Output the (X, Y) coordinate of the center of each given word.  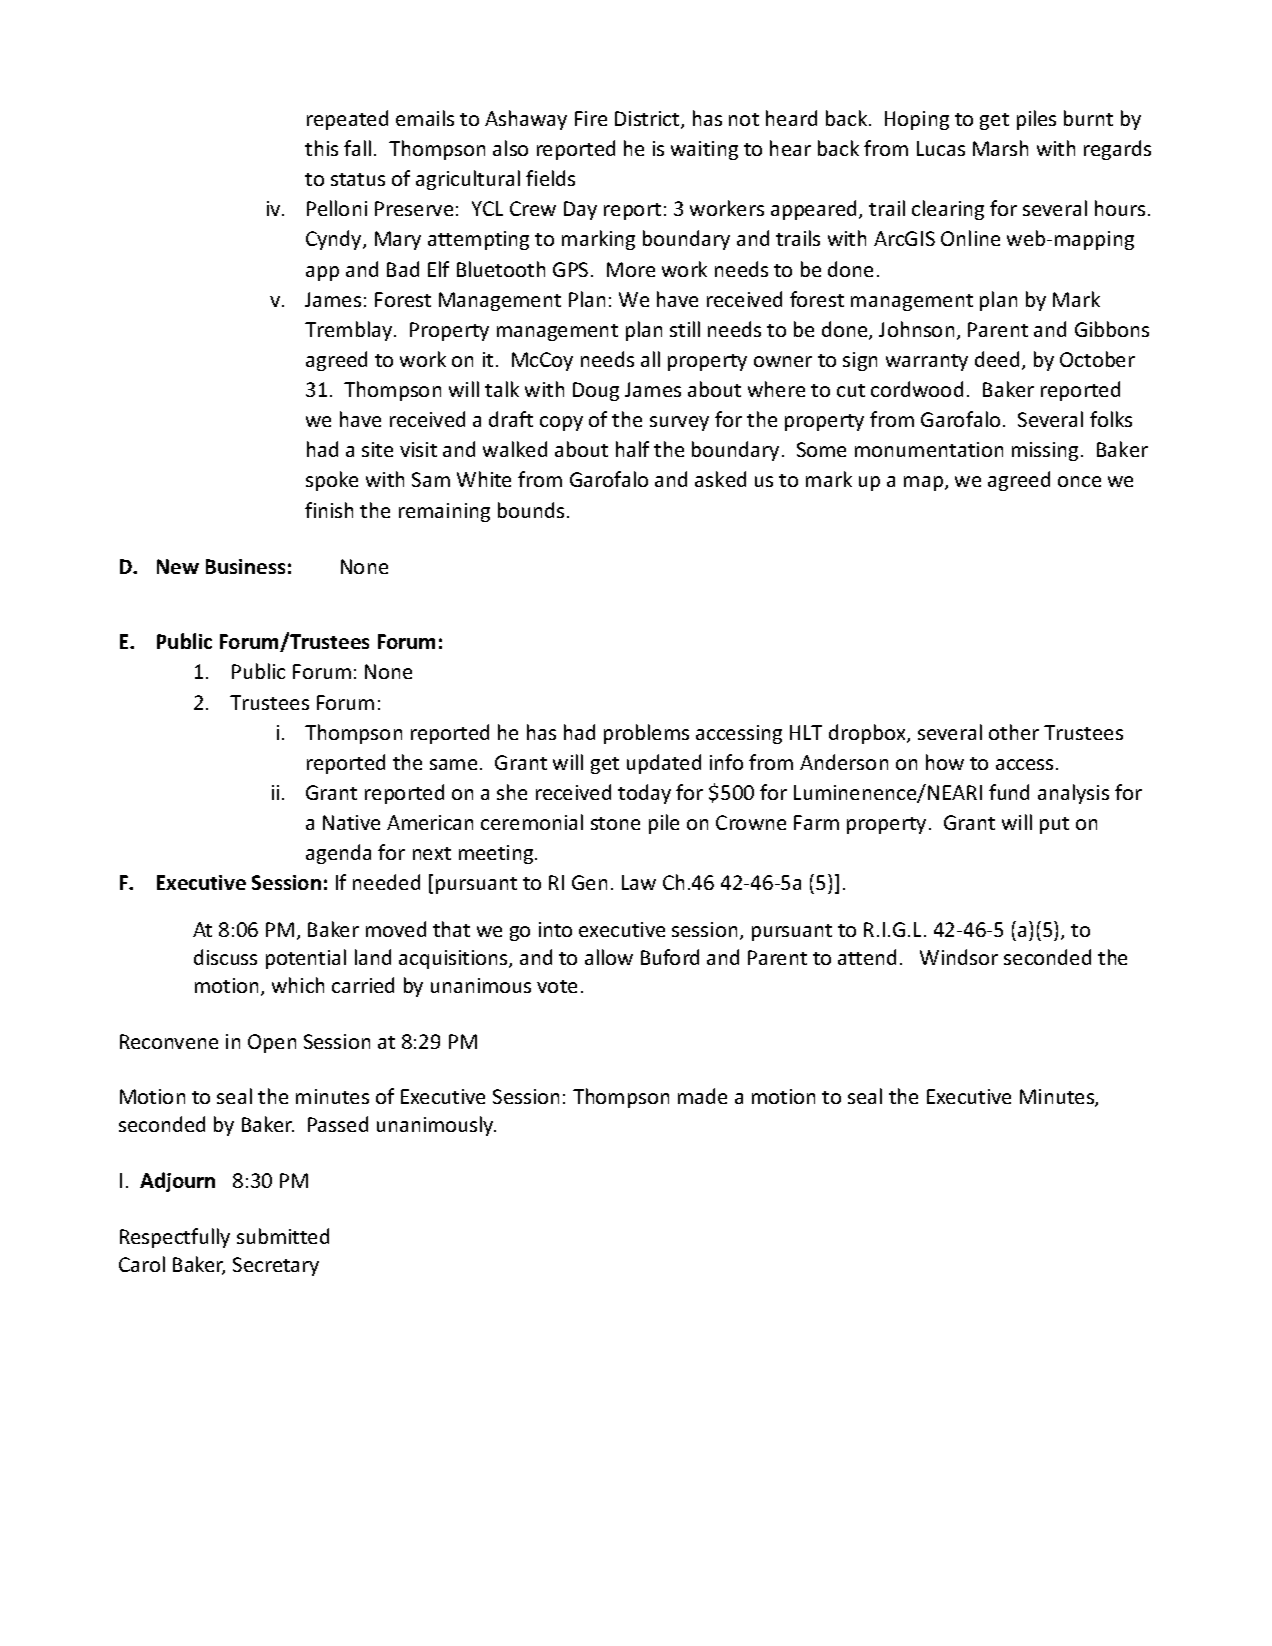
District (648, 120)
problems (646, 734)
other (1014, 732)
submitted (283, 1236)
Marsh (1000, 148)
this (321, 148)
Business (245, 566)
